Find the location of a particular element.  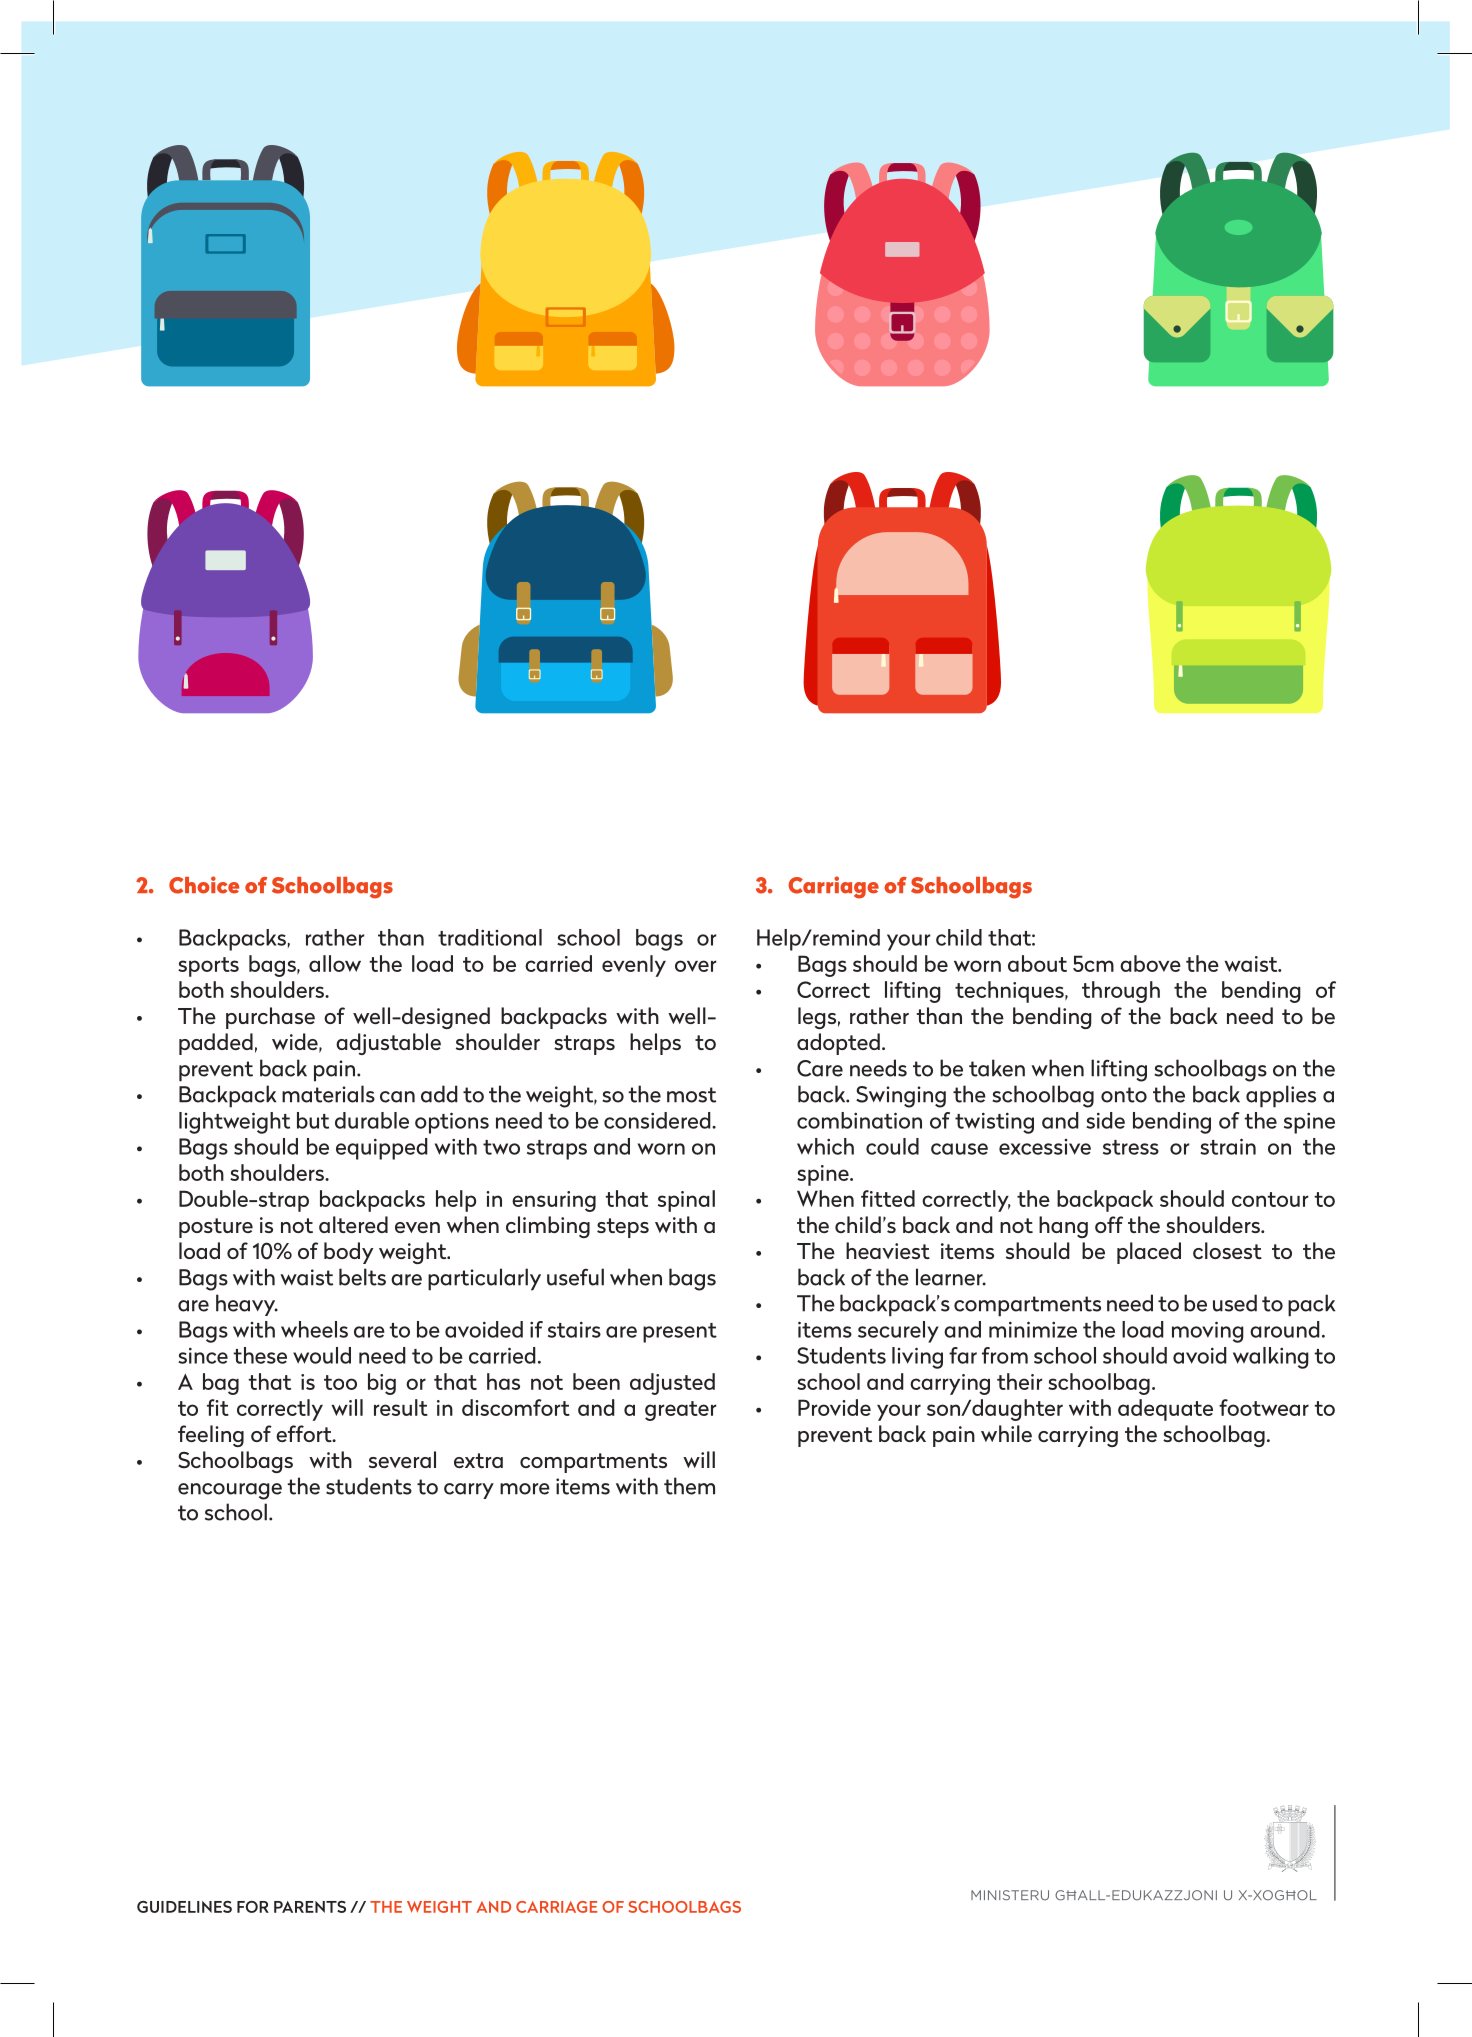

PARENTS is located at coordinates (310, 1907).
